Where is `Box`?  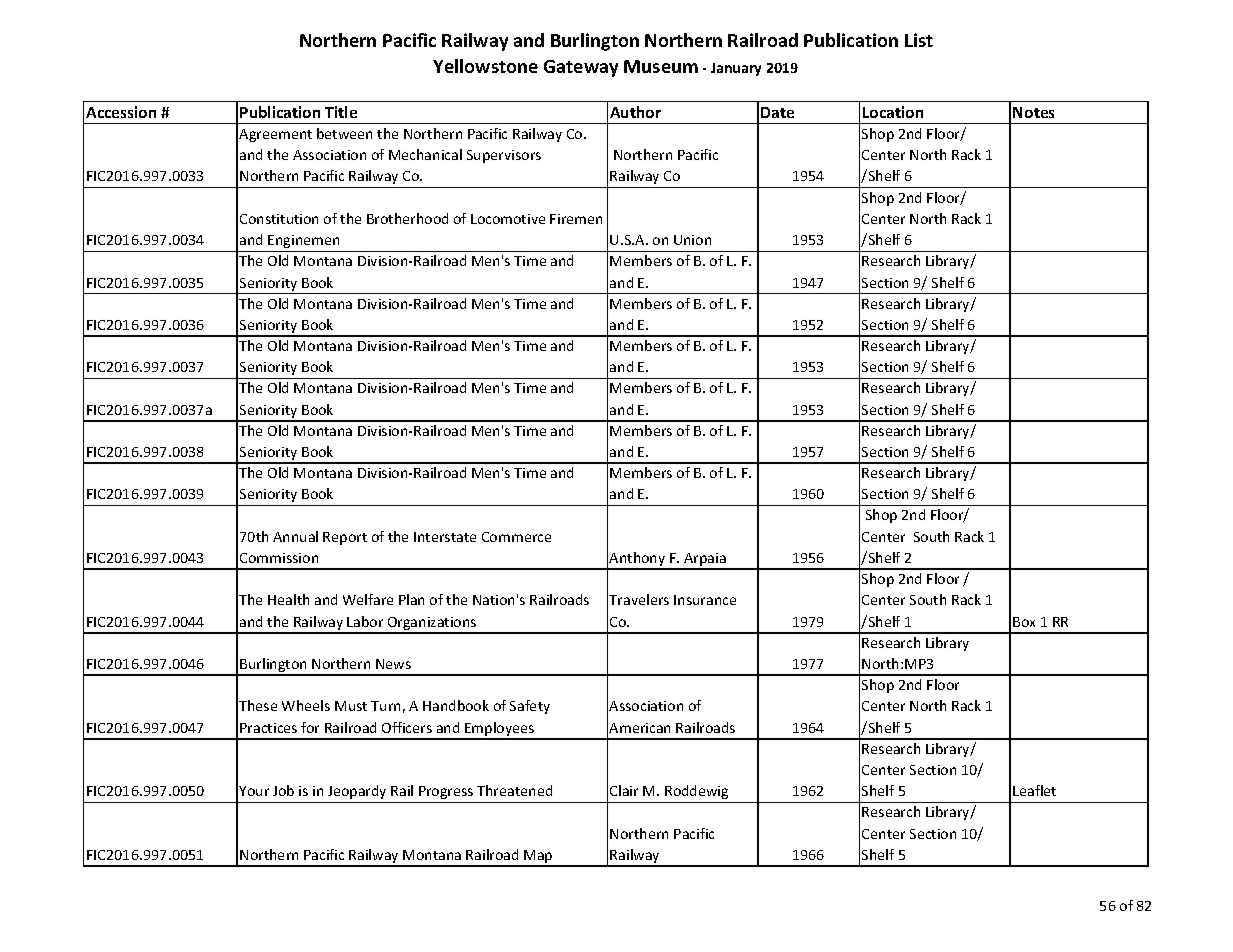
Box is located at coordinates (1024, 622).
